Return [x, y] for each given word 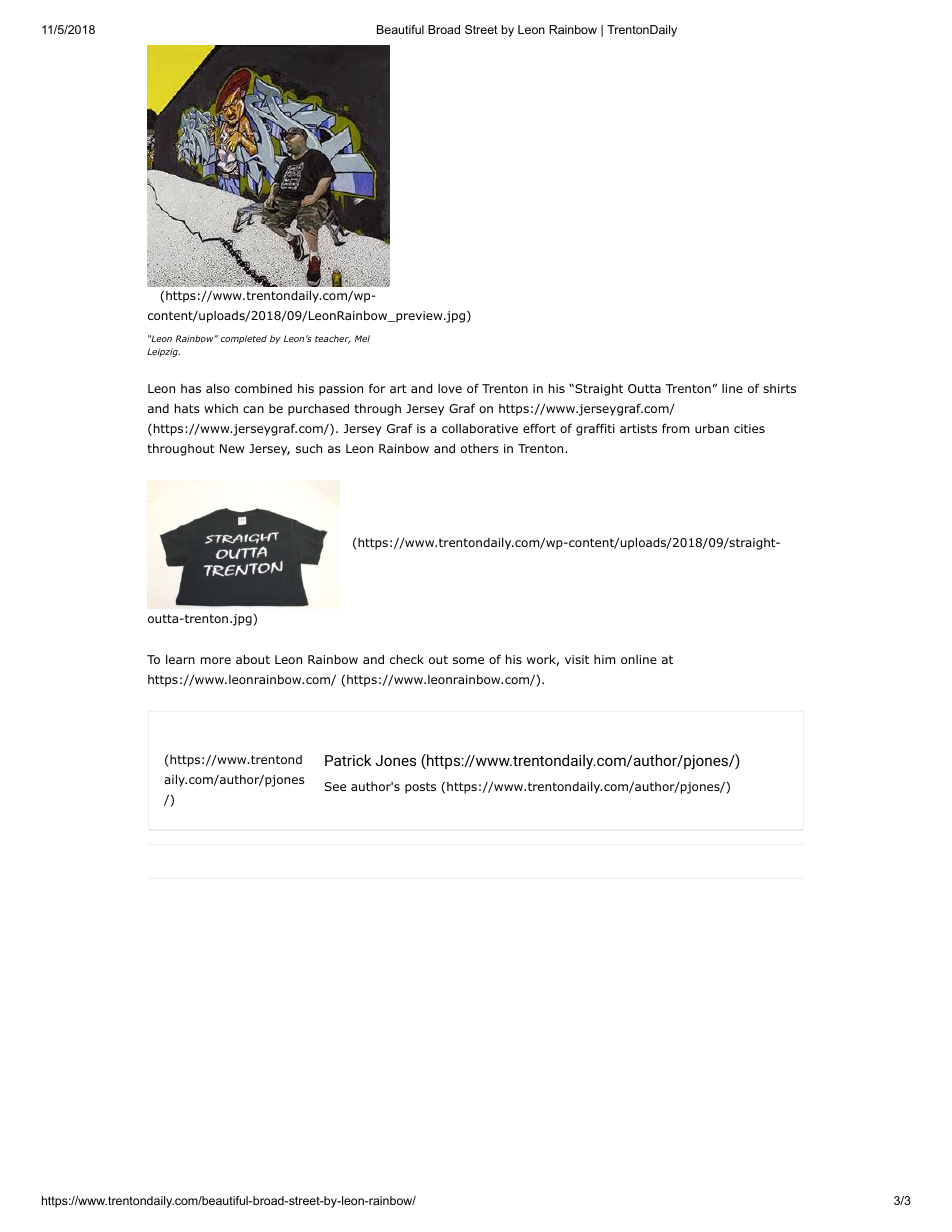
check [407, 659]
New [232, 448]
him [605, 659]
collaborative [480, 428]
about [253, 659]
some [468, 660]
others [480, 448]
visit [577, 659]
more [216, 660]
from [676, 428]
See [335, 786]
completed [244, 339]
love [450, 388]
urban [712, 428]
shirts [779, 388]
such [309, 448]
